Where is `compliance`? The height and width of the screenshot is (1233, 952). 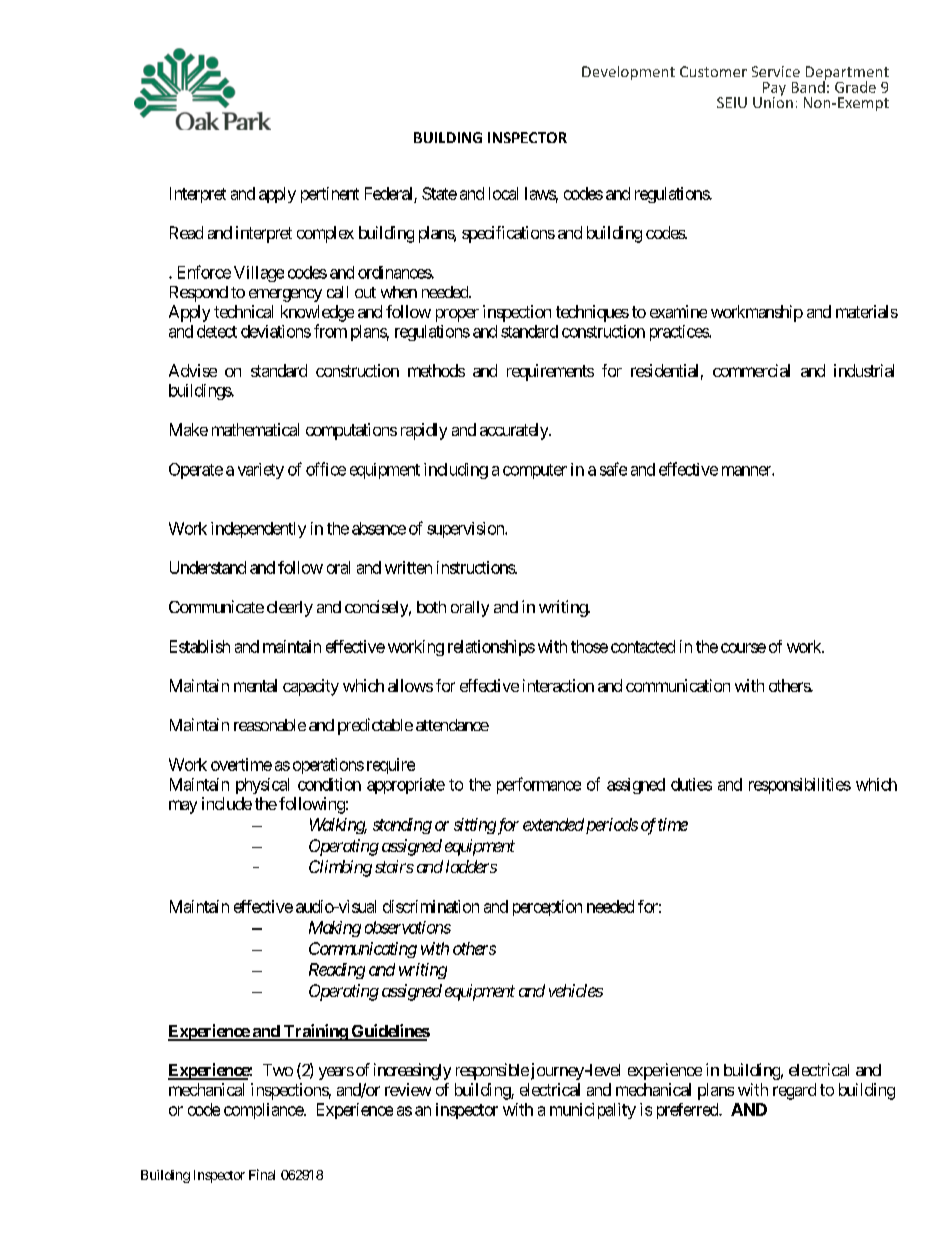
compliance is located at coordinates (264, 1111).
